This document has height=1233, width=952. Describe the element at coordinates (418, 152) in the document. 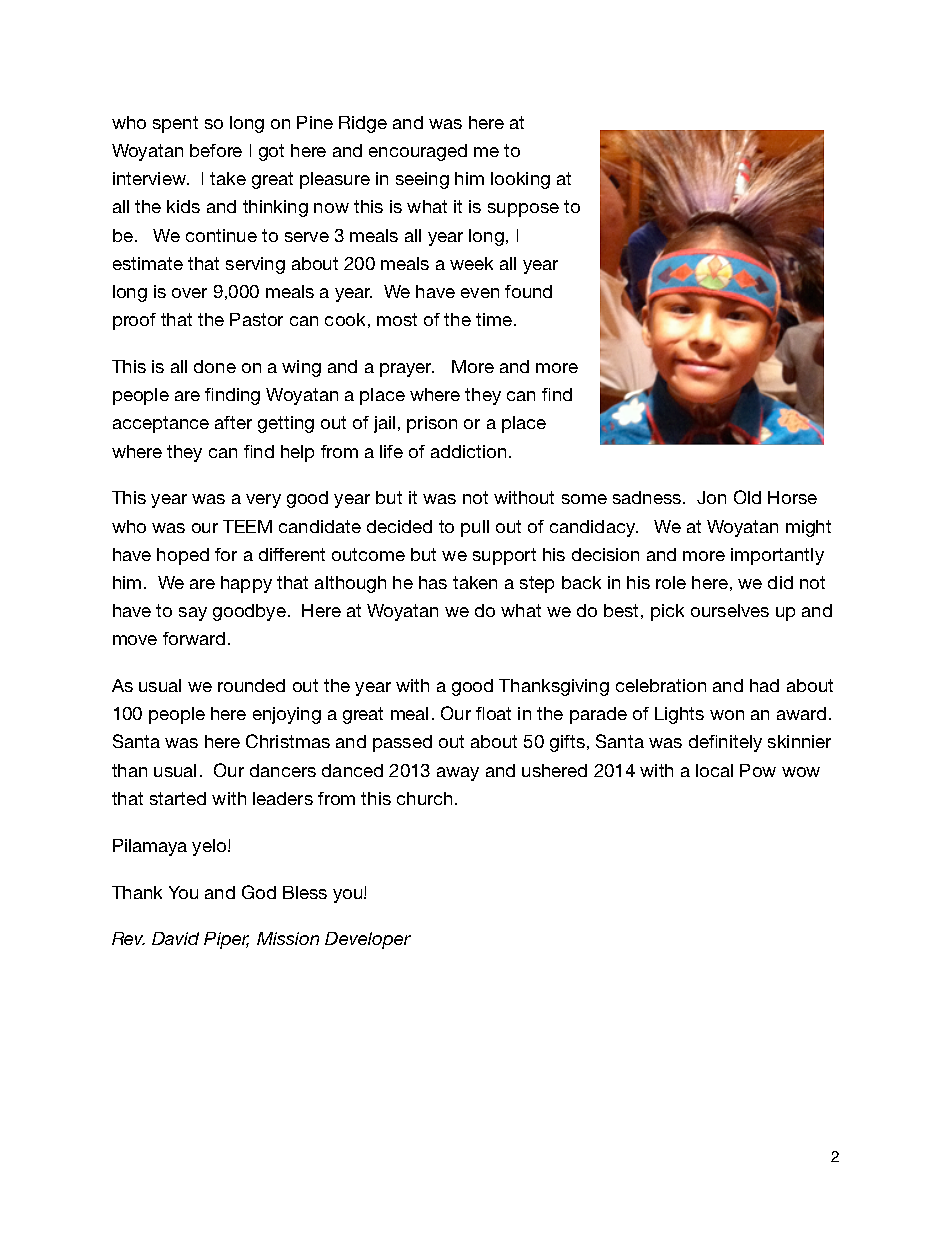

I see `encouraged` at that location.
